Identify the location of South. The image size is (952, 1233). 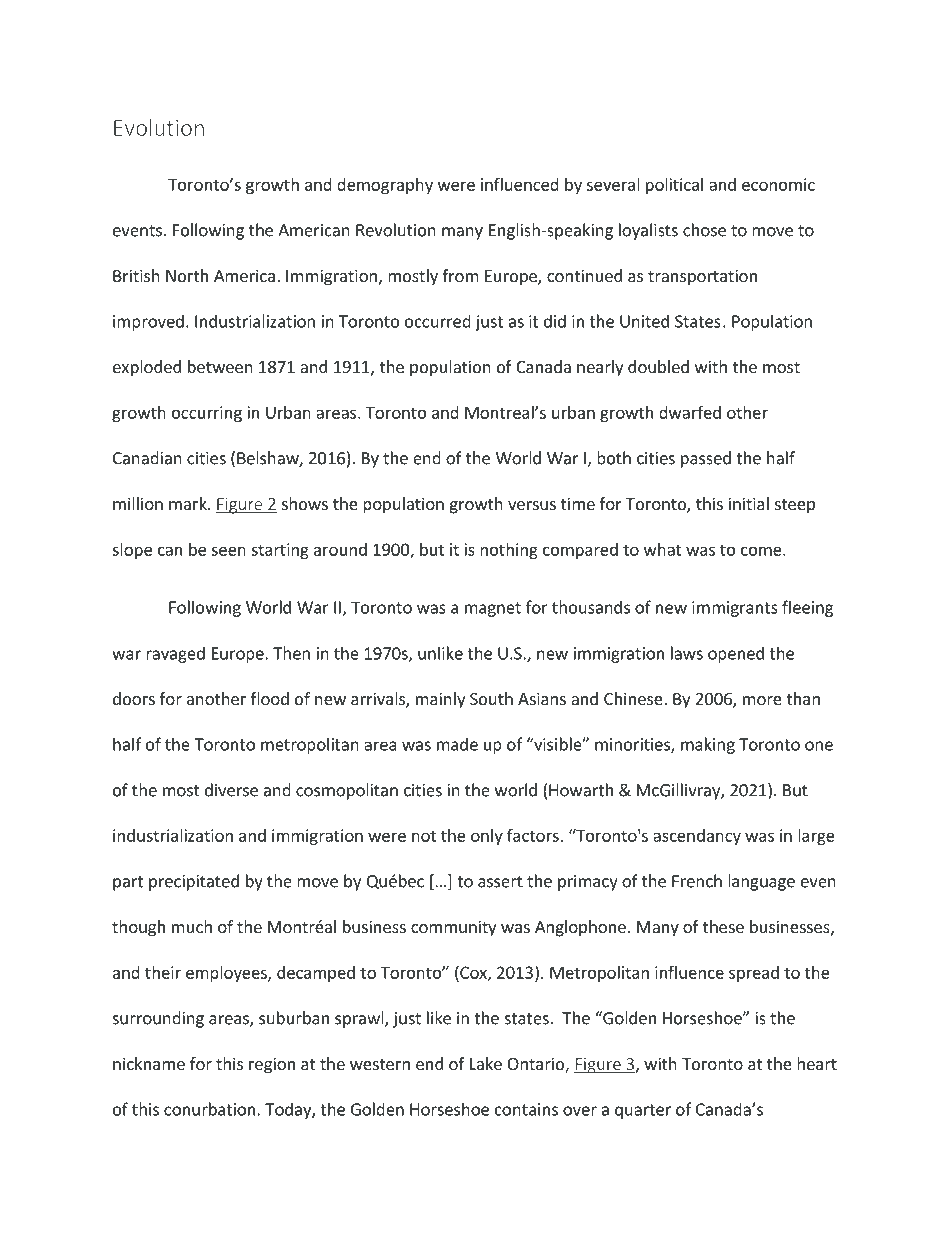
(491, 698).
